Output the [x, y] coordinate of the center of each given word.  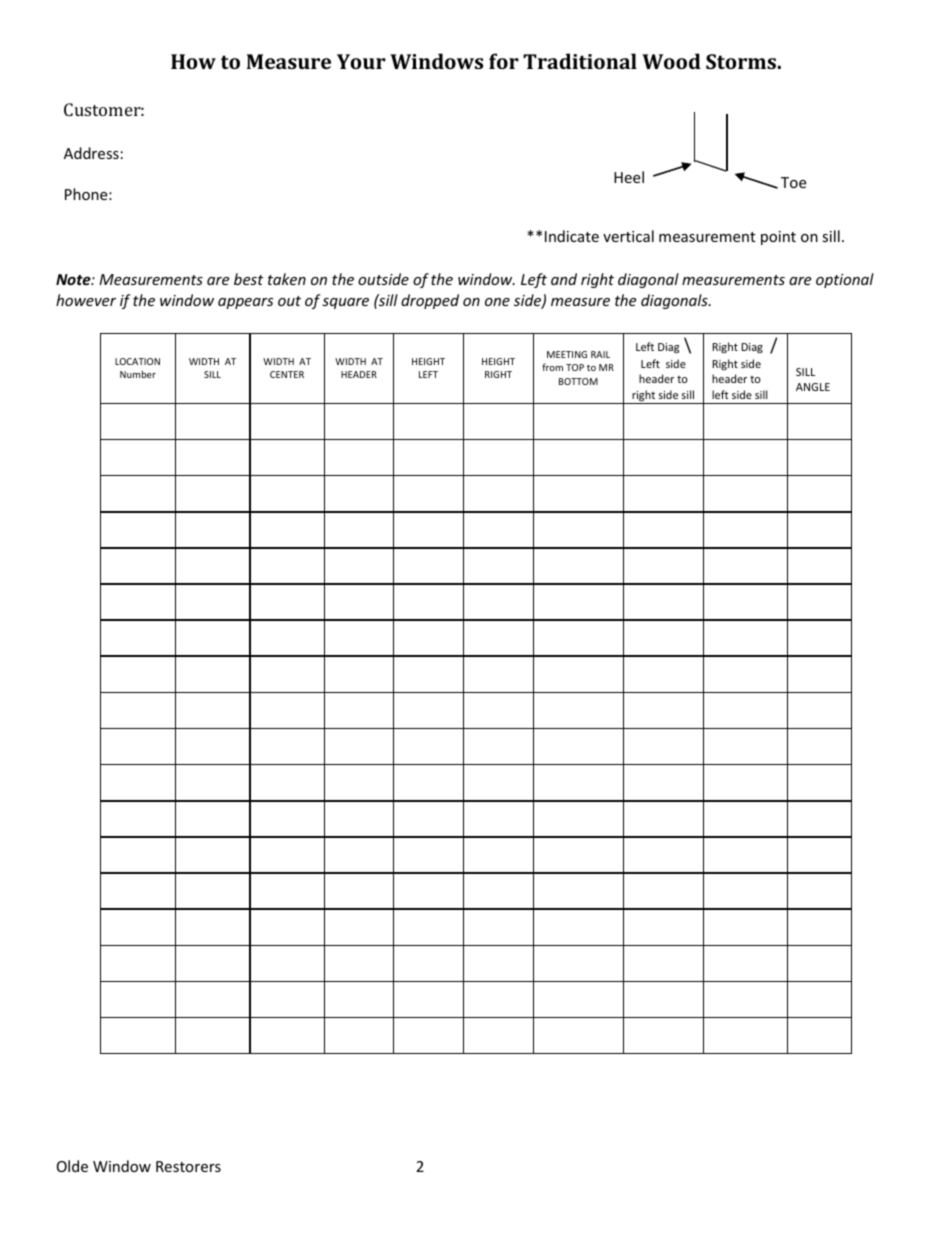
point [778, 238]
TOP [575, 367]
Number [138, 374]
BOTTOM [578, 381]
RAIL [600, 354]
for [504, 61]
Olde [72, 1166]
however [86, 300]
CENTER [287, 374]
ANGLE [813, 387]
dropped [430, 301]
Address [91, 153]
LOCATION [137, 361]
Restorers [188, 1166]
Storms [741, 61]
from [552, 367]
